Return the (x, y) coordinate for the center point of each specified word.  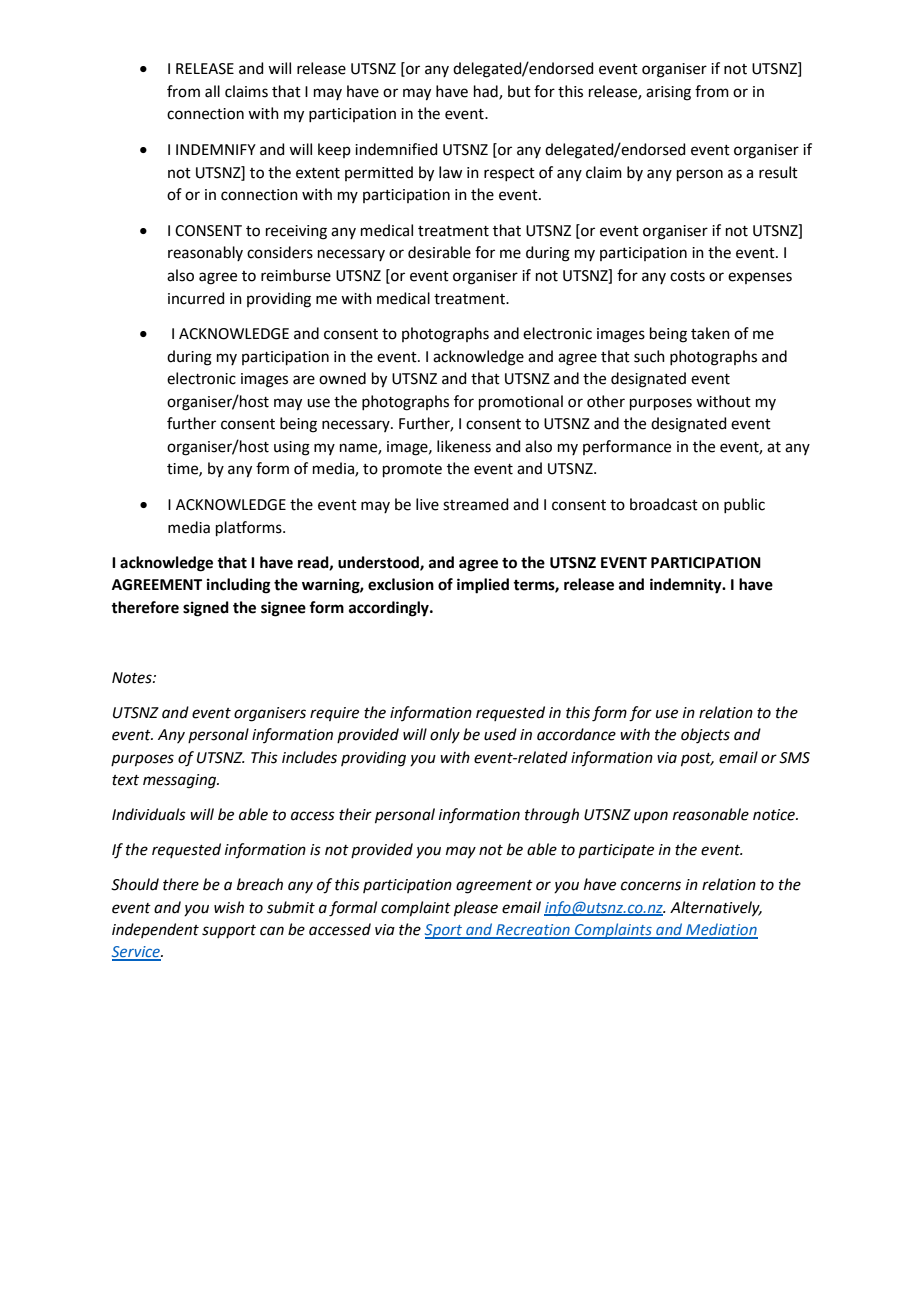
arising (668, 93)
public (744, 505)
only (445, 736)
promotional (521, 402)
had (487, 92)
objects (705, 736)
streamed (476, 504)
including (239, 586)
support (229, 931)
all (212, 91)
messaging (181, 781)
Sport (445, 931)
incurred (196, 298)
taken (710, 333)
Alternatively (716, 909)
